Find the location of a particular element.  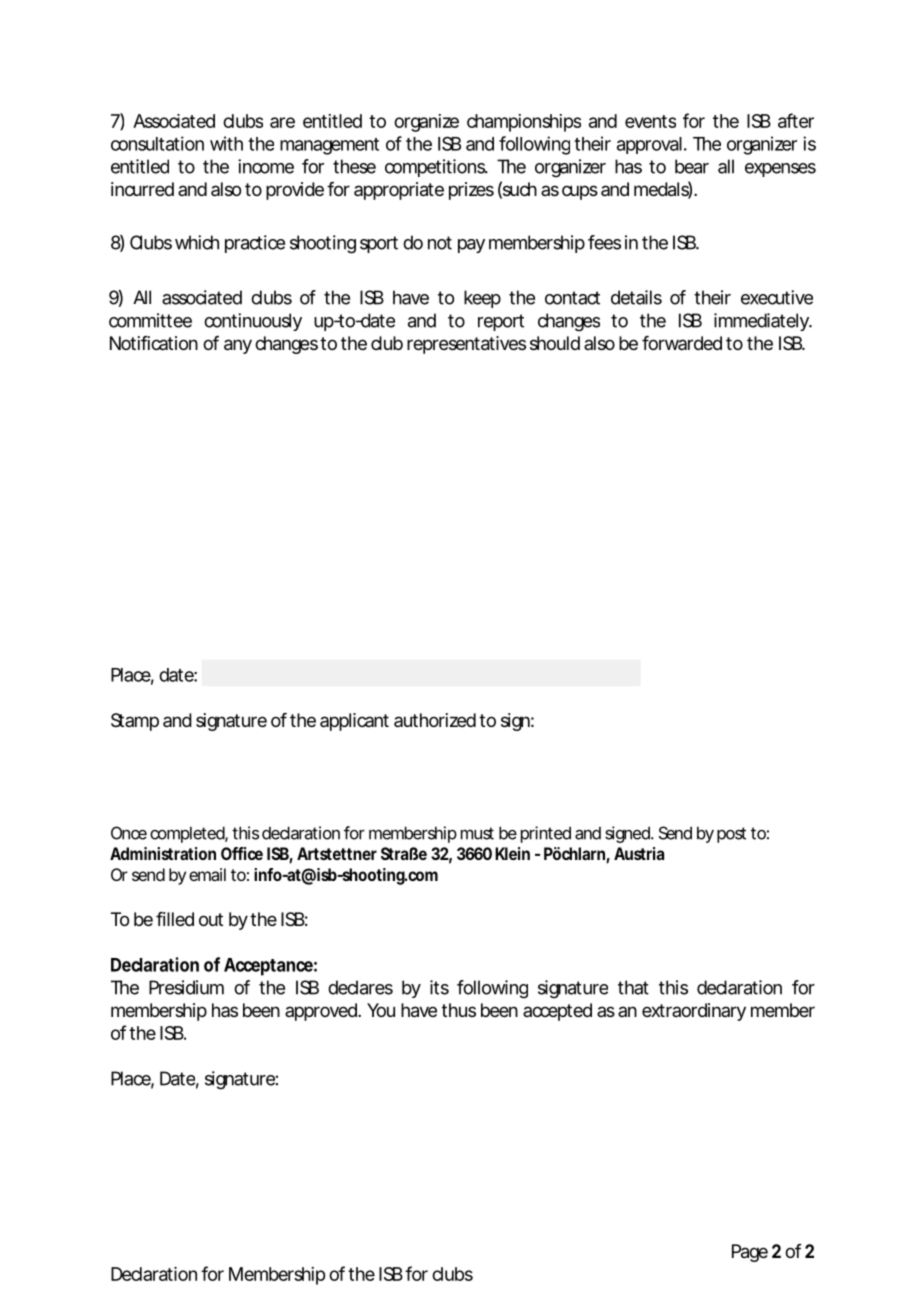

bear is located at coordinates (692, 166).
